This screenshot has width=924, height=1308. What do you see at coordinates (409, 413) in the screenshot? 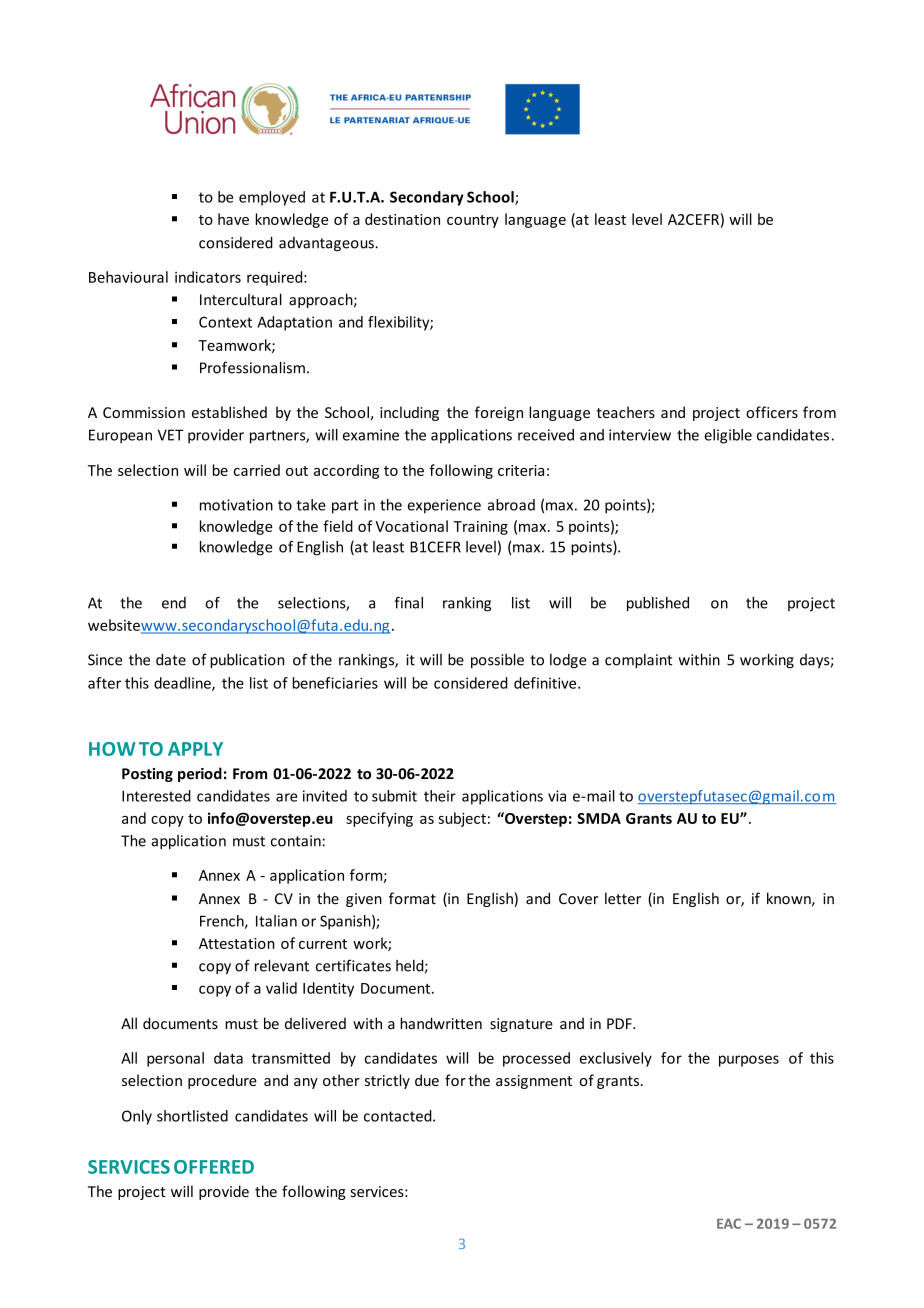
I see `including` at bounding box center [409, 413].
